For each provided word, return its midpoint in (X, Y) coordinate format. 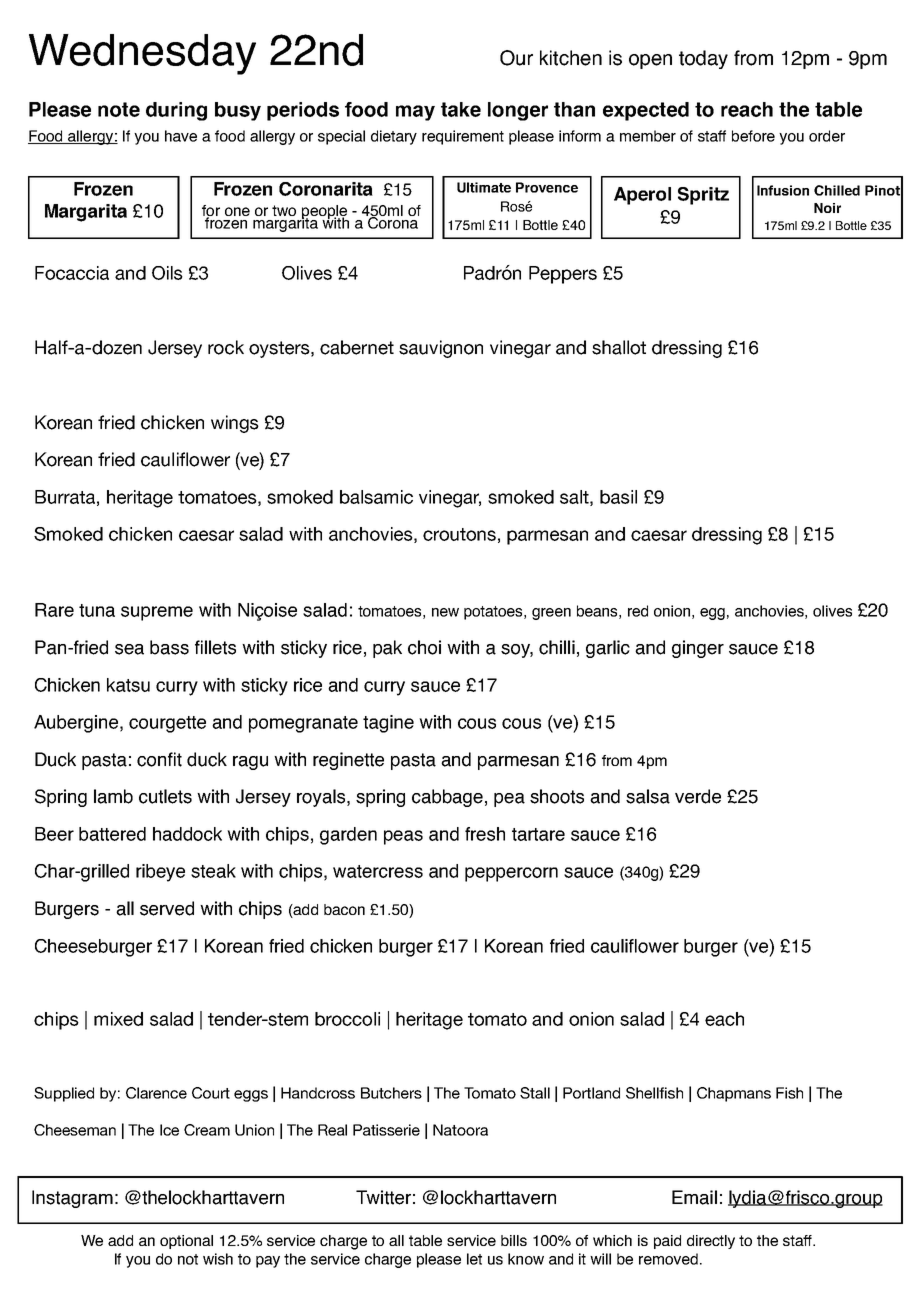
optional (186, 1242)
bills (514, 1240)
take (461, 109)
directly (711, 1242)
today (703, 59)
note (119, 109)
